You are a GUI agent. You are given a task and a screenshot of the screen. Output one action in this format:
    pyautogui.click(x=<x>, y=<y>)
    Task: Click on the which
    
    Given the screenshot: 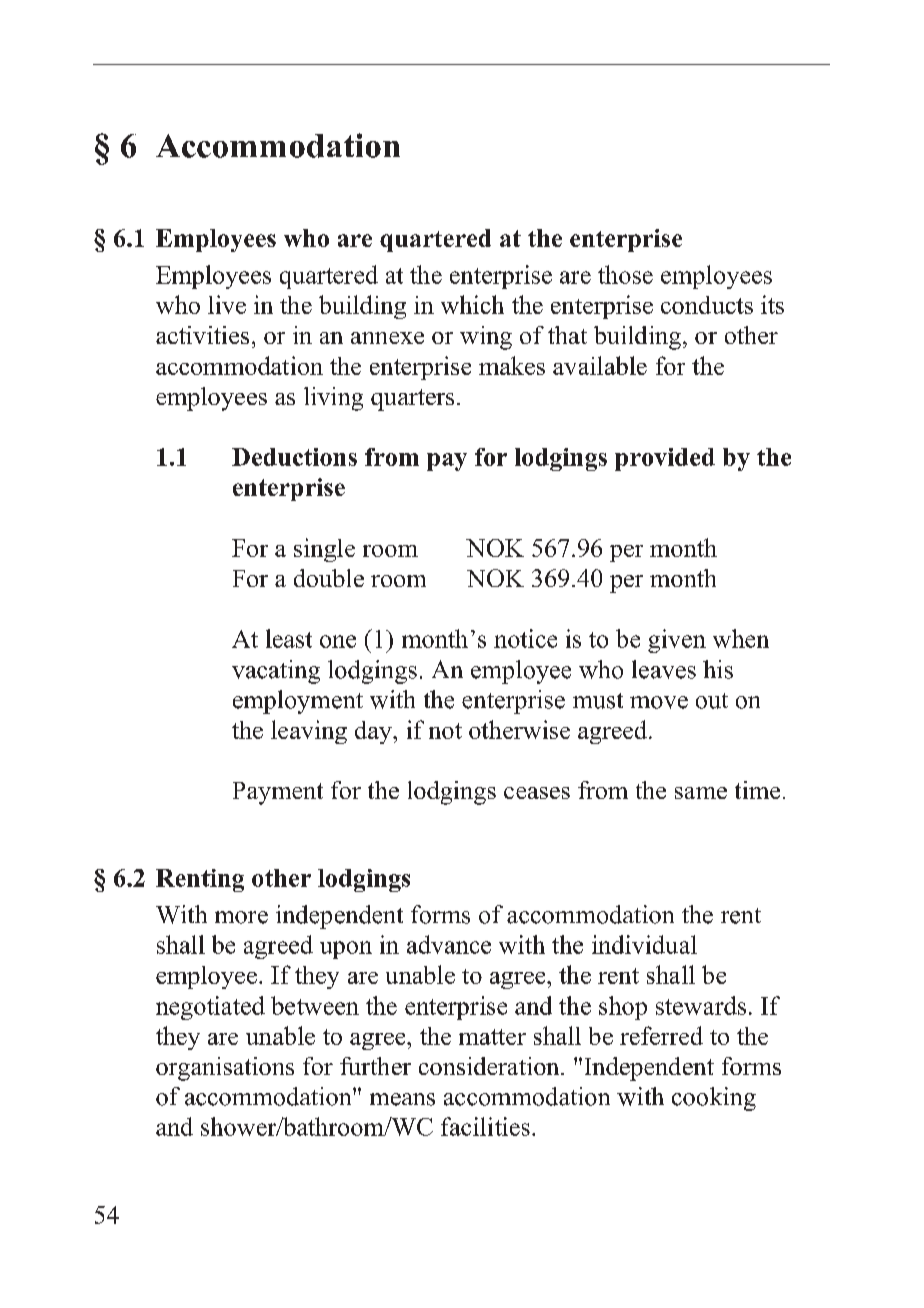 What is the action you would take?
    pyautogui.click(x=472, y=304)
